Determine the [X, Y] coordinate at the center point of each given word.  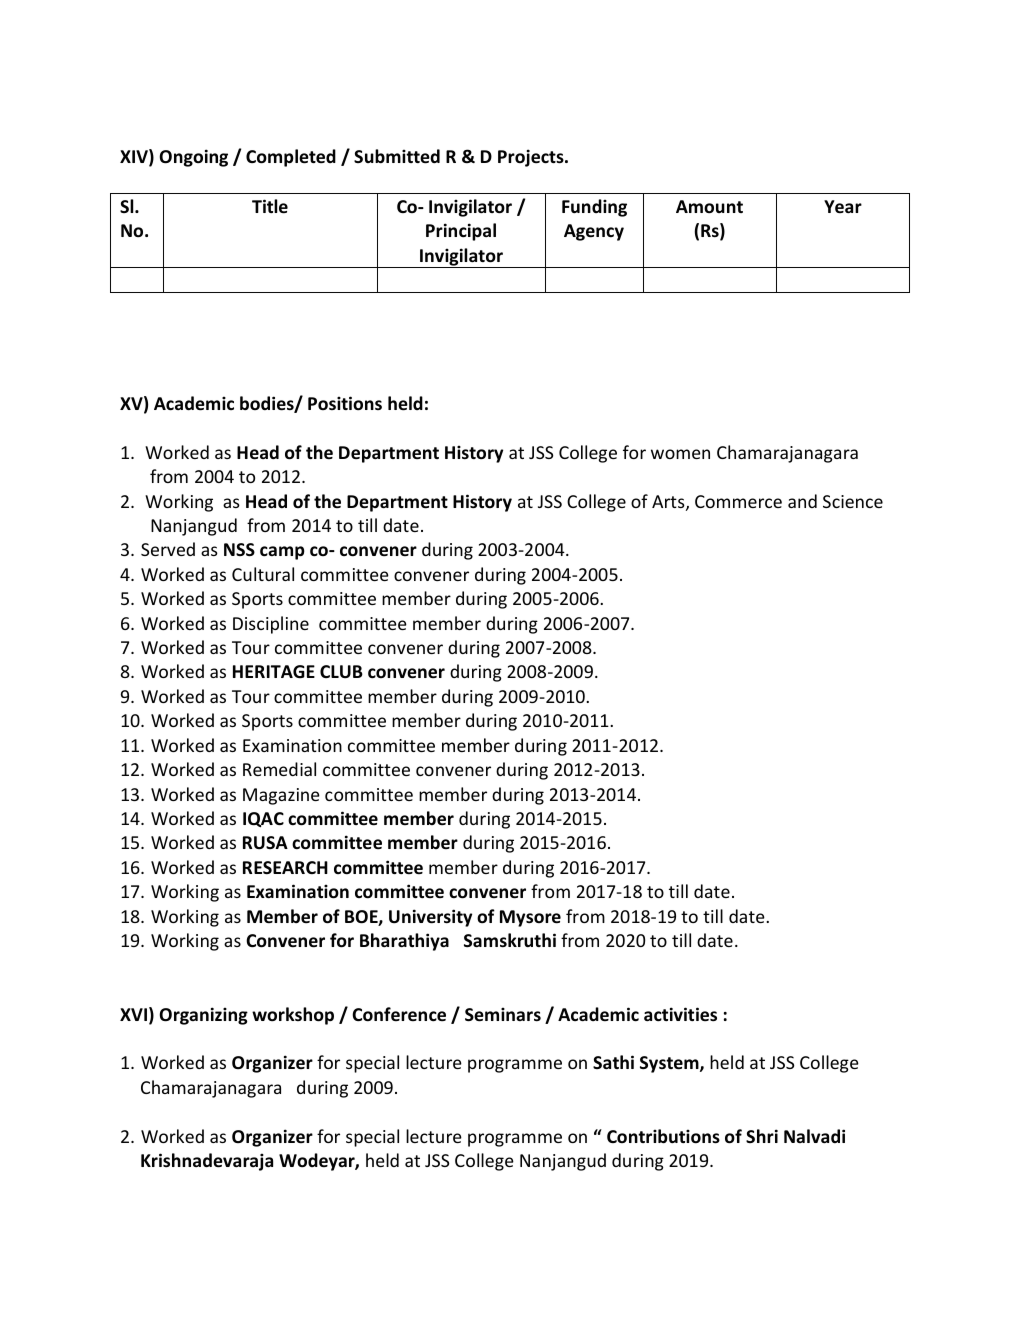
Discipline [271, 625]
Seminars [503, 1014]
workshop [293, 1016]
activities [680, 1014]
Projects [532, 158]
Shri [762, 1136]
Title [270, 206]
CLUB [341, 672]
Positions [345, 403]
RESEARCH [285, 867]
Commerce [738, 501]
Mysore [530, 918]
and [802, 501]
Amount [709, 207]
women [680, 454]
